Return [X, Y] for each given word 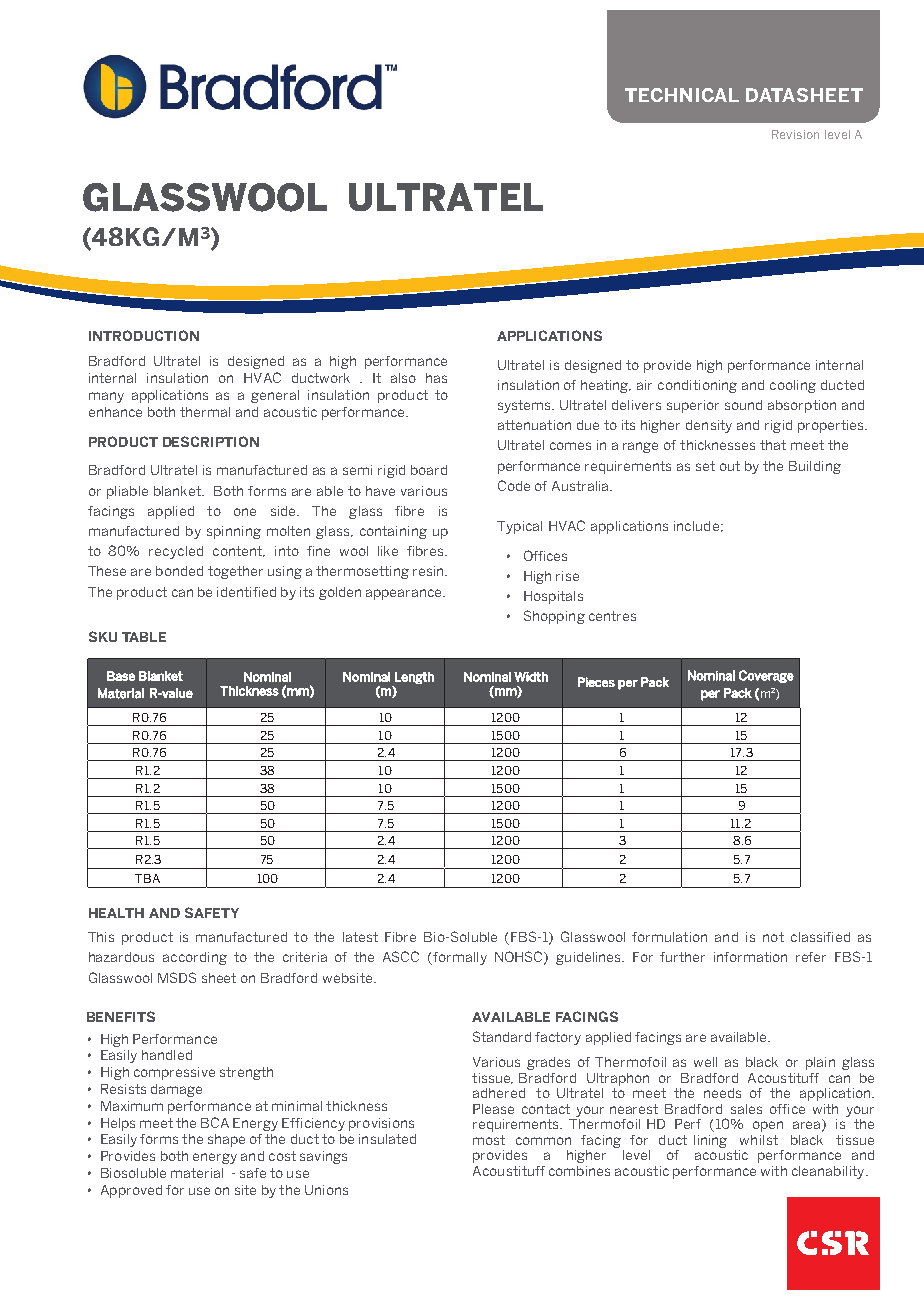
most [489, 1140]
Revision [795, 134]
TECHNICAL [682, 95]
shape [226, 1140]
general [275, 396]
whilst [759, 1140]
